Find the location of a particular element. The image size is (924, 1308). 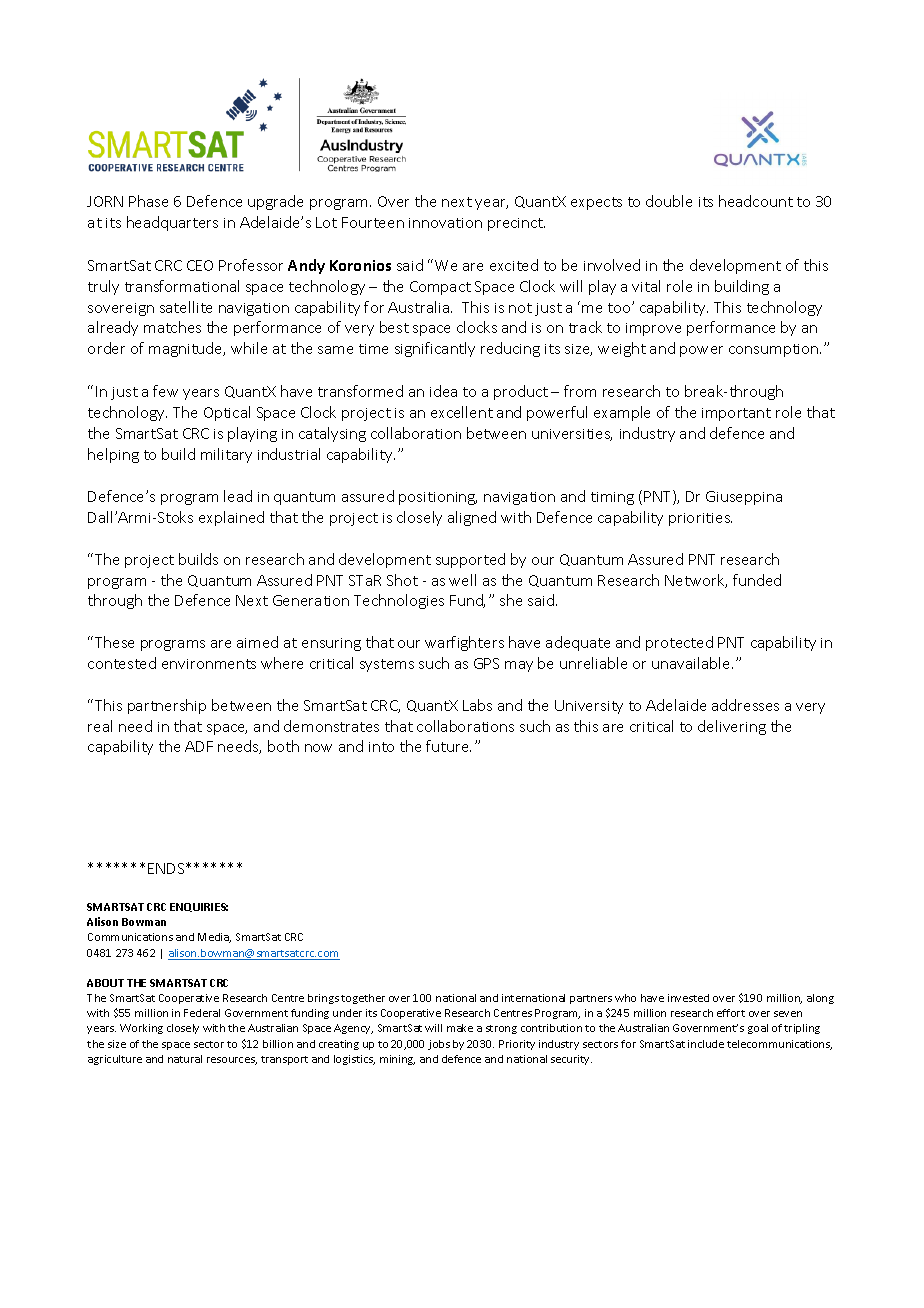

headcount is located at coordinates (756, 201).
